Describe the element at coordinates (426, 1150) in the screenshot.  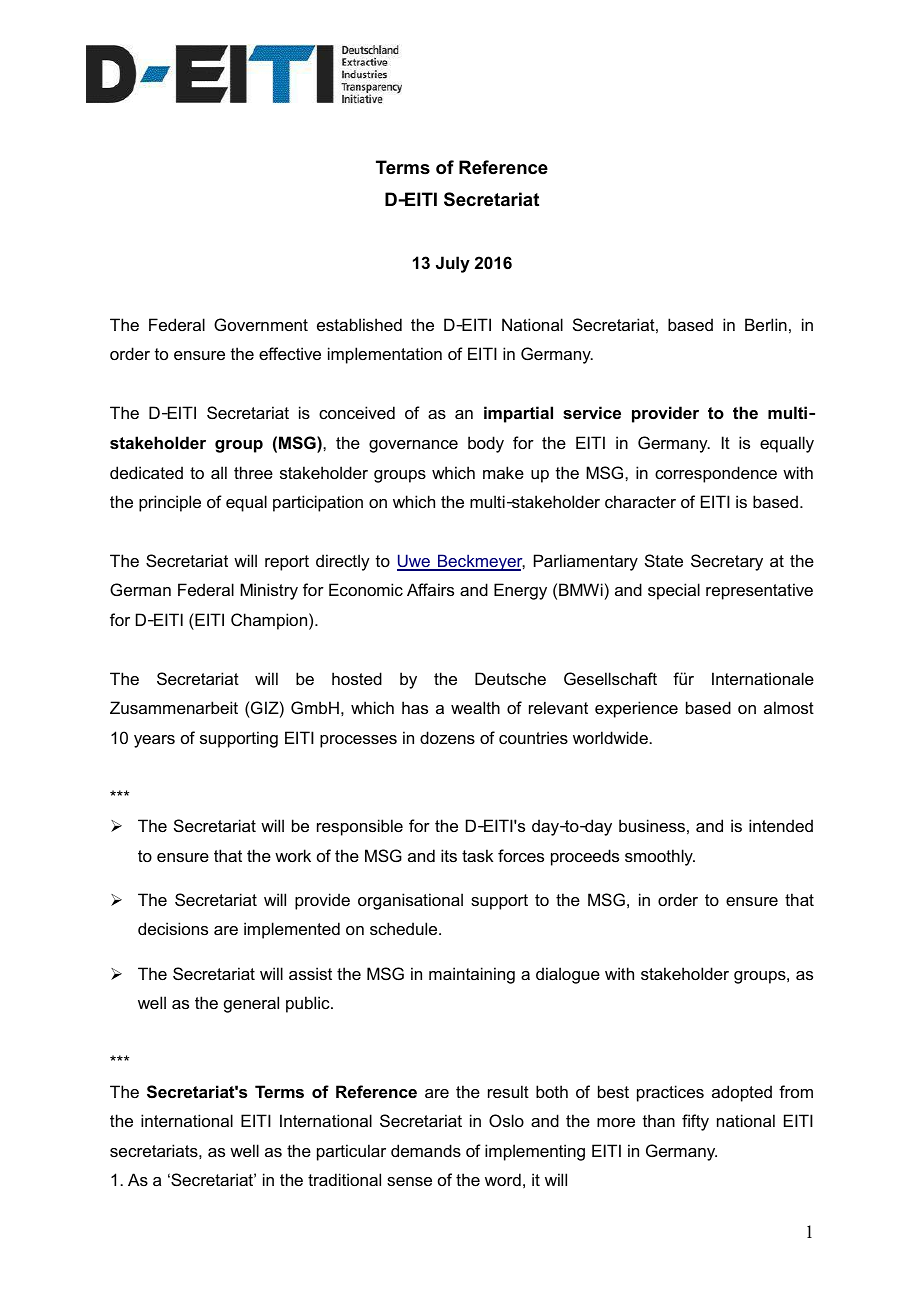
I see `demands` at that location.
